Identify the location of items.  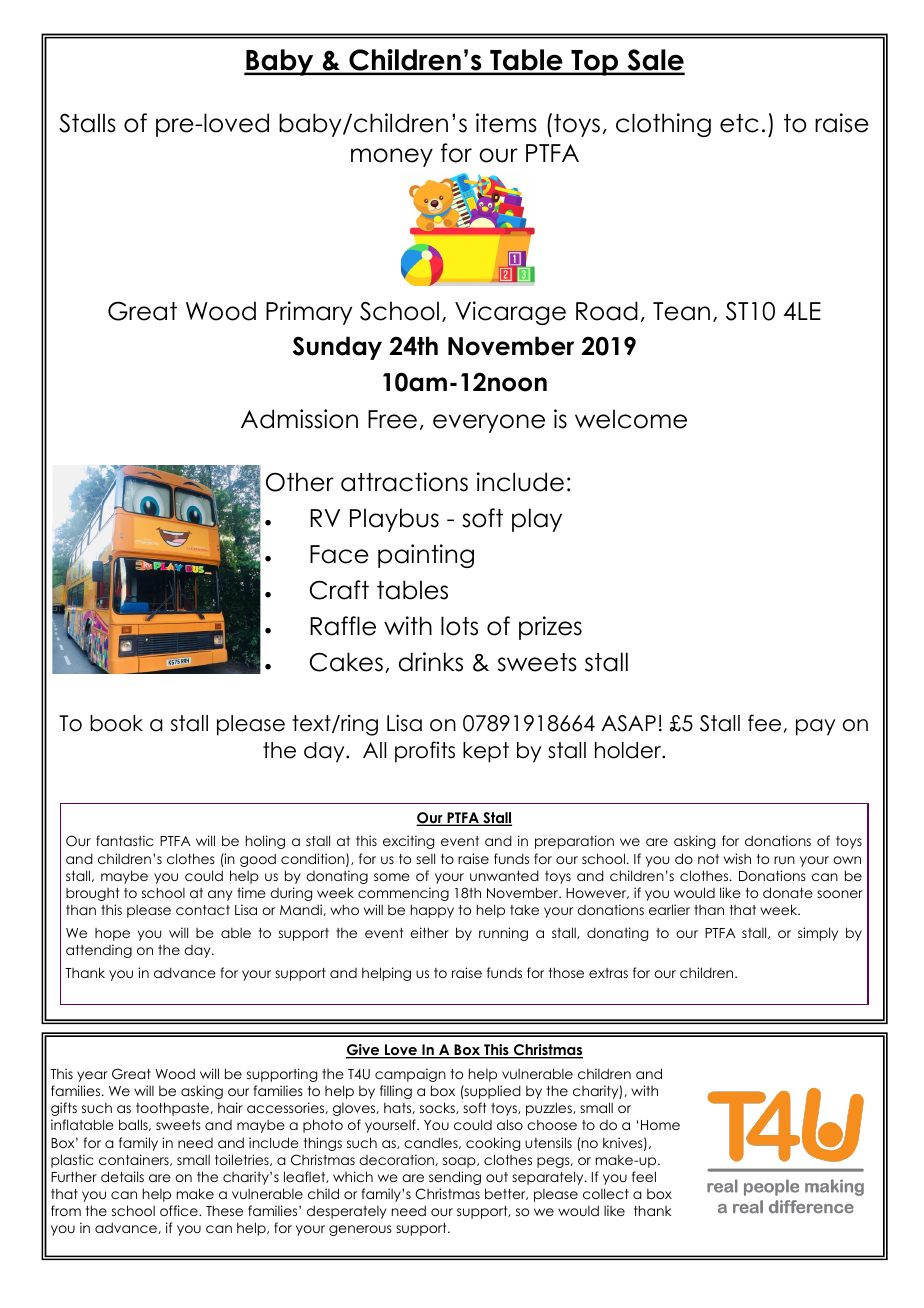
(506, 123).
